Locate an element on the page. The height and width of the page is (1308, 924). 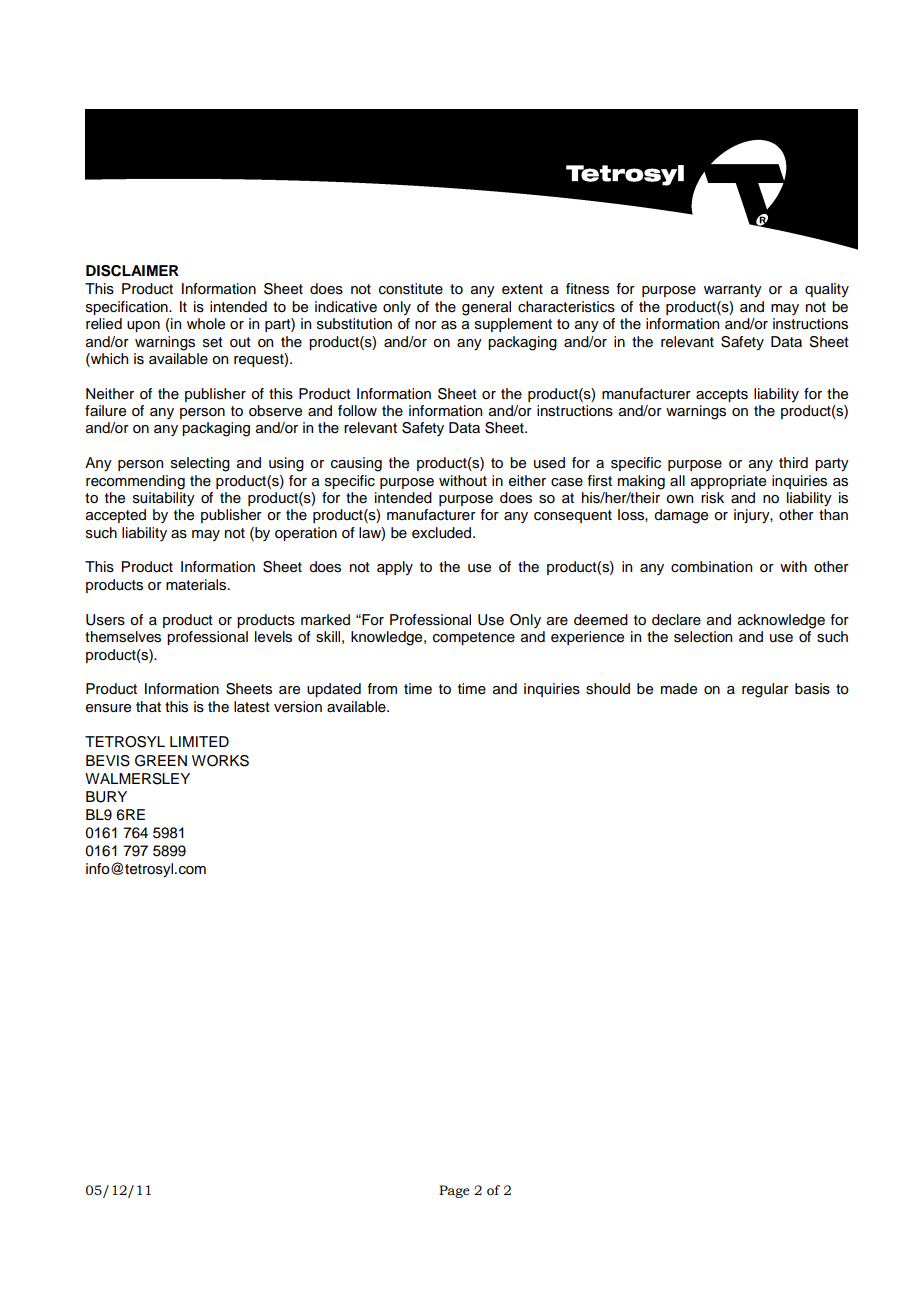
whole is located at coordinates (206, 324).
